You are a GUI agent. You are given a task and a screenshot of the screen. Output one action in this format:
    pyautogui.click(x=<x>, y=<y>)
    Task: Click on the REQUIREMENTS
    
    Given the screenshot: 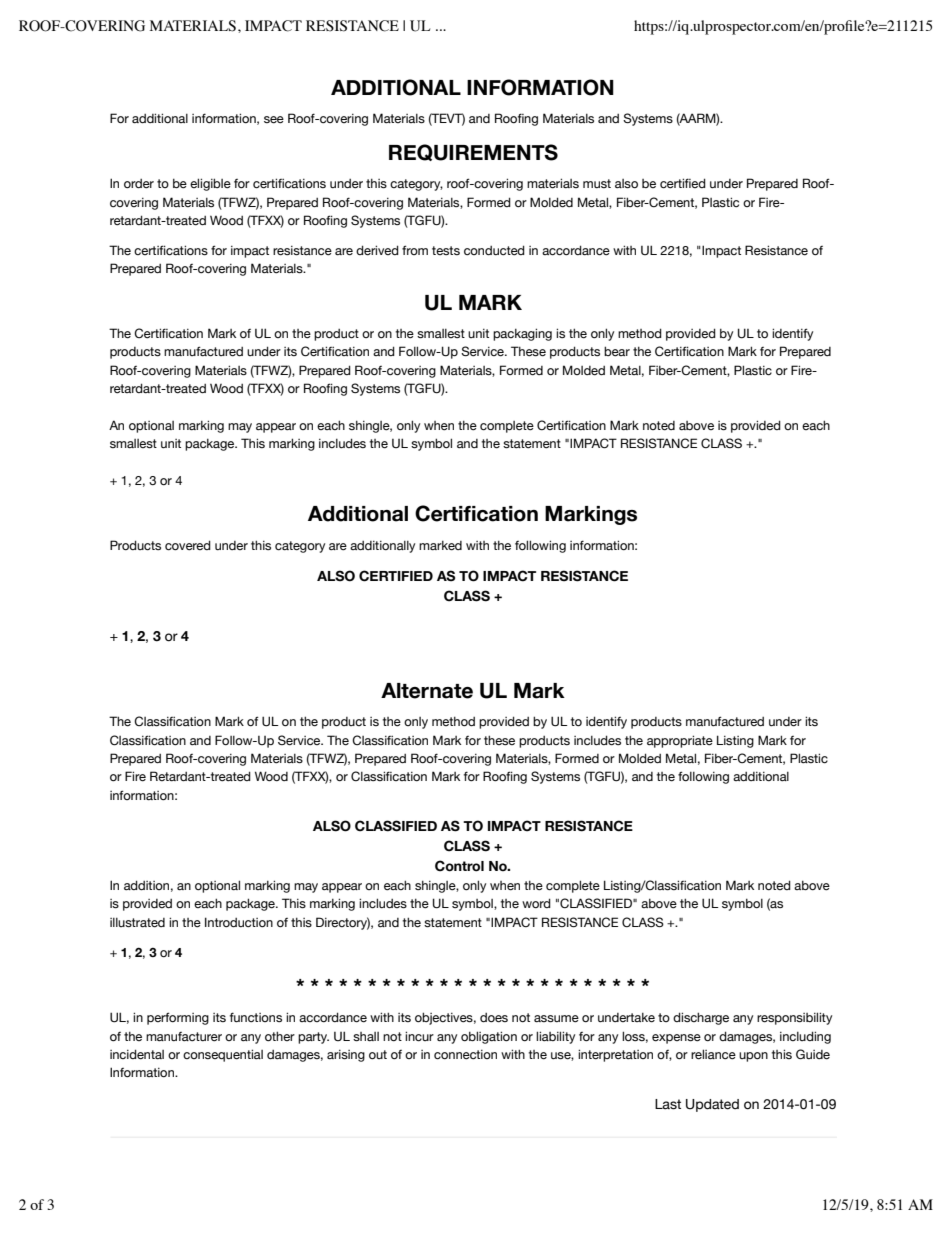 What is the action you would take?
    pyautogui.click(x=473, y=152)
